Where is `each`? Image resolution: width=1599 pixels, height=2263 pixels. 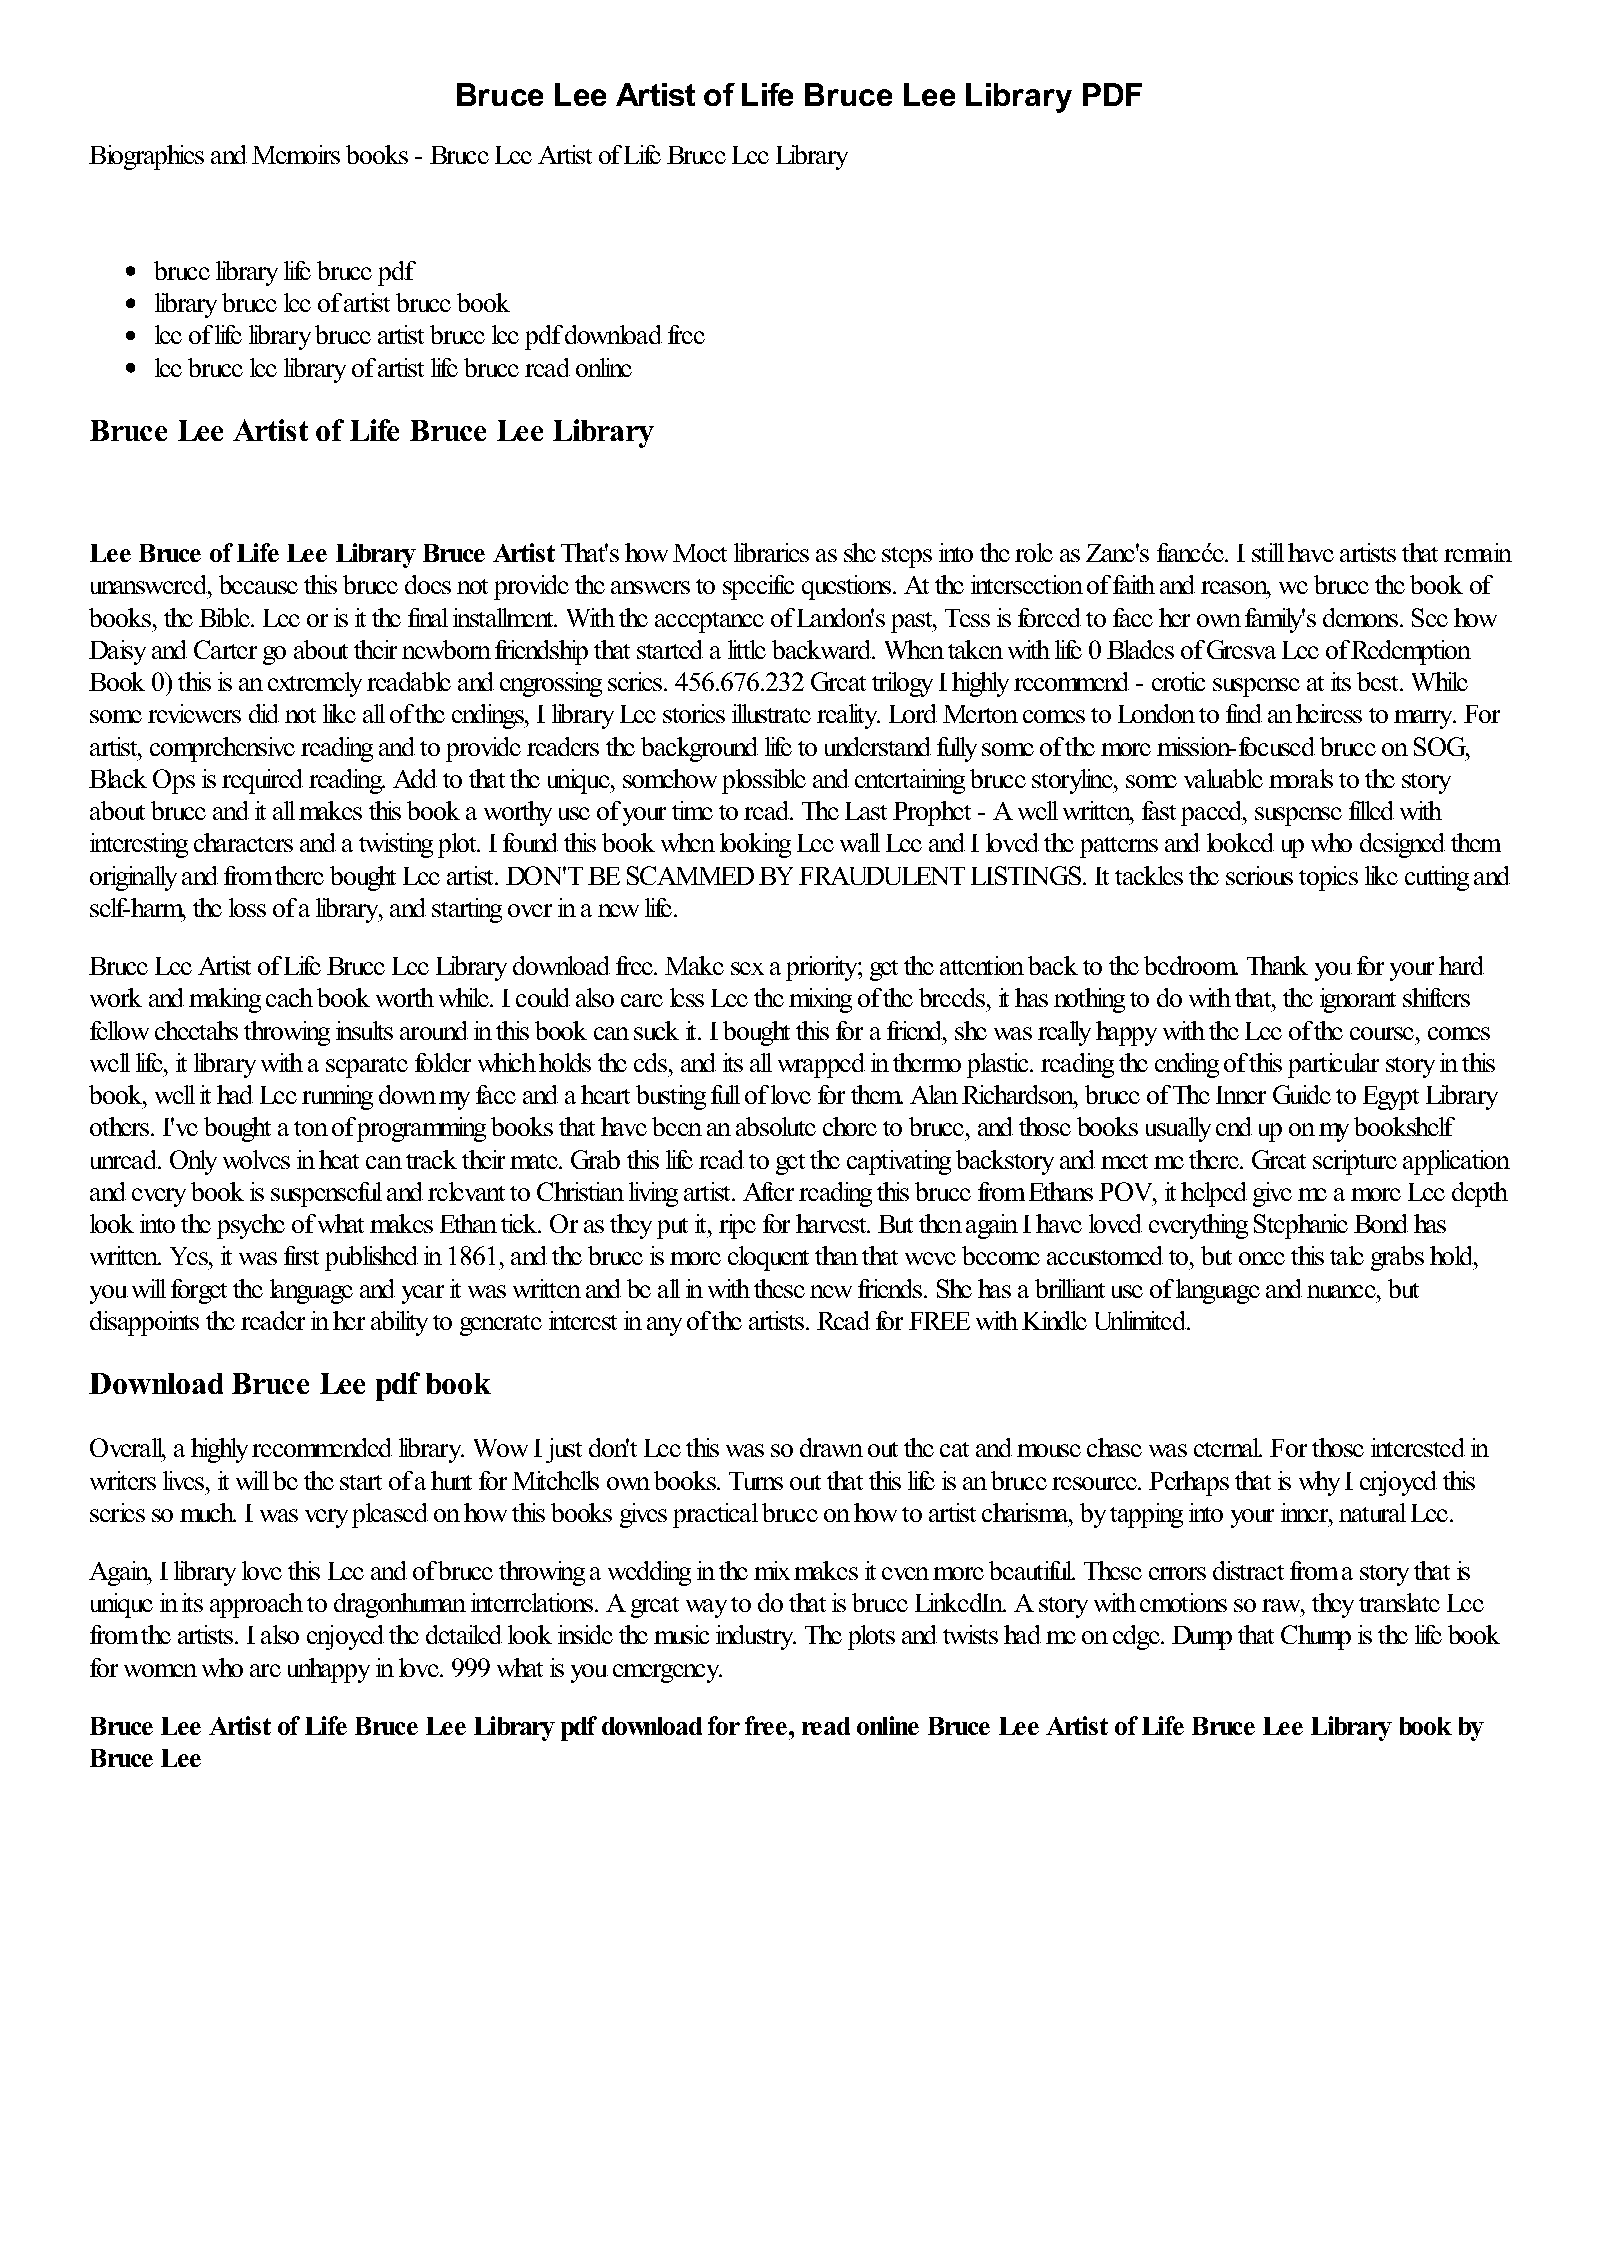 each is located at coordinates (289, 997).
